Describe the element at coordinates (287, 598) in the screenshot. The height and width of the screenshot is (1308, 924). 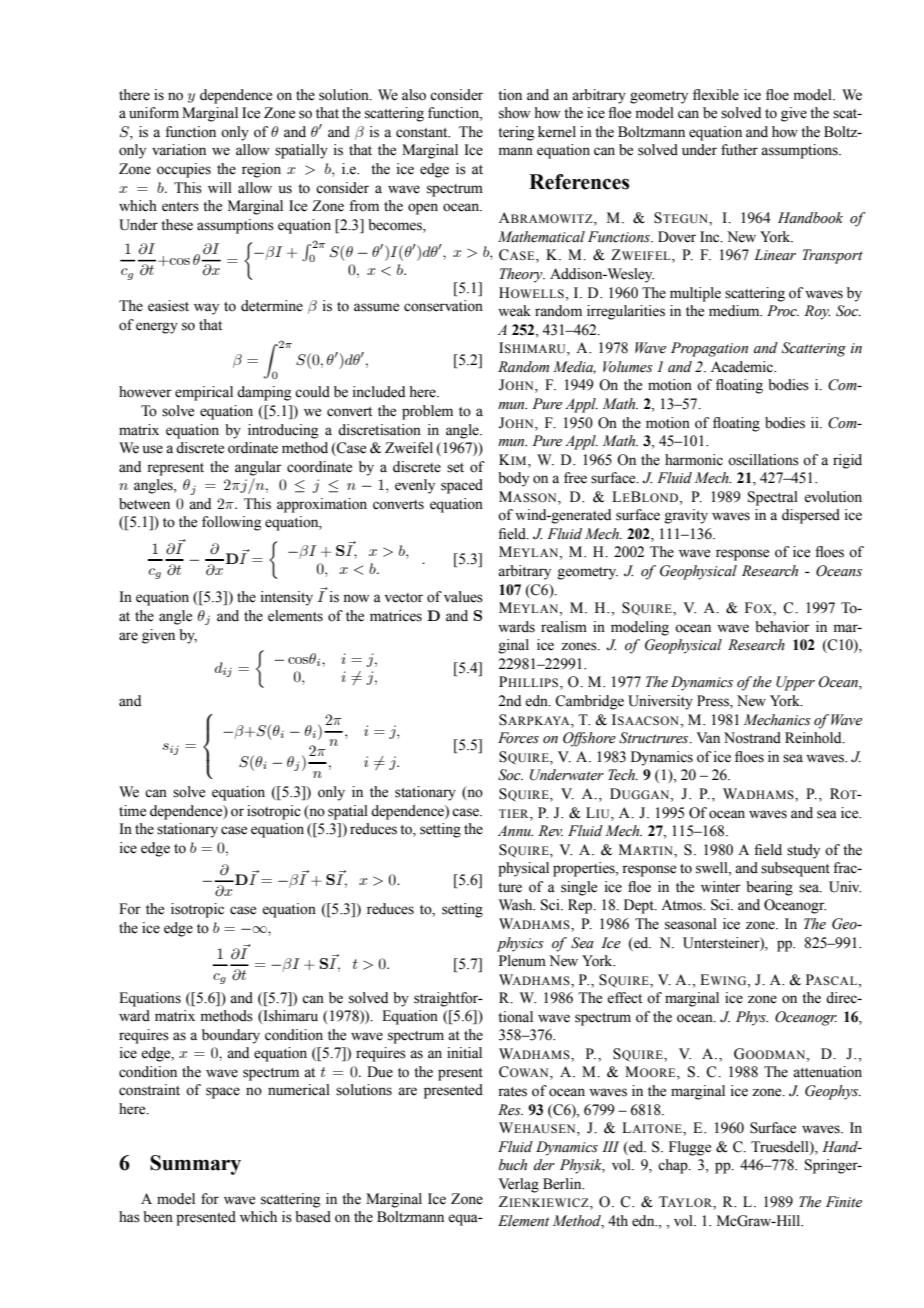
I see `intensity` at that location.
